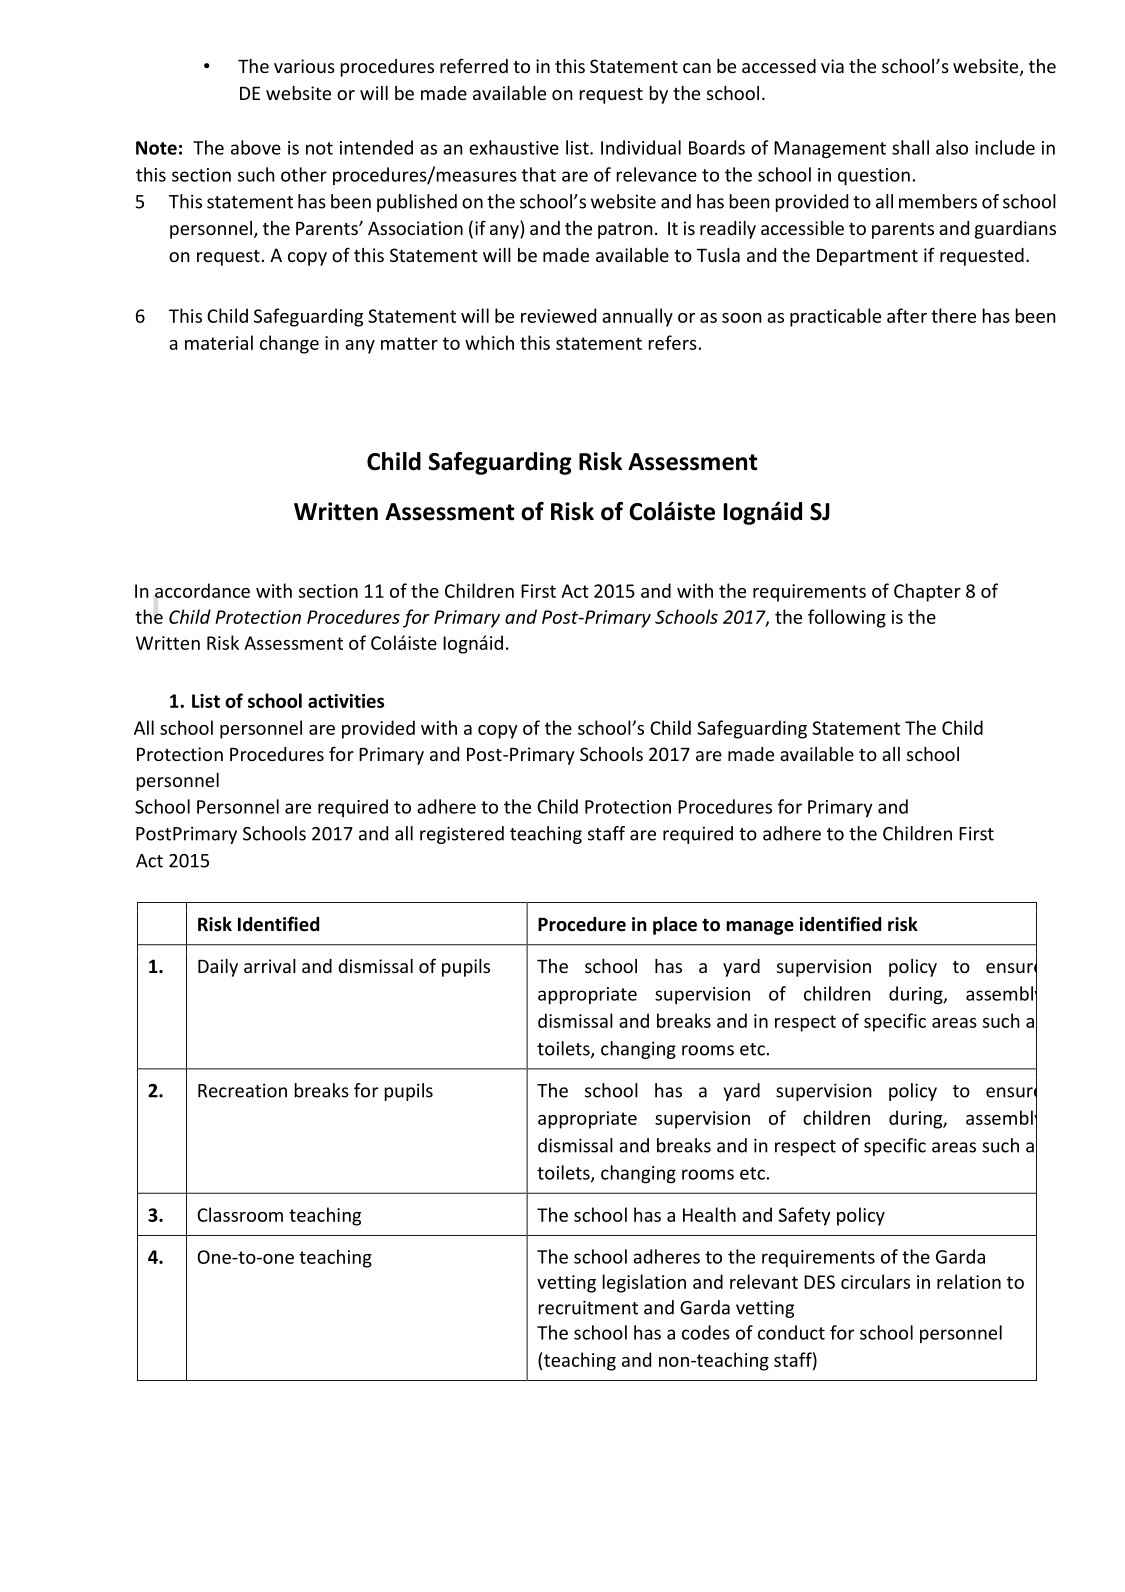  What do you see at coordinates (910, 147) in the page?
I see `shall` at bounding box center [910, 147].
